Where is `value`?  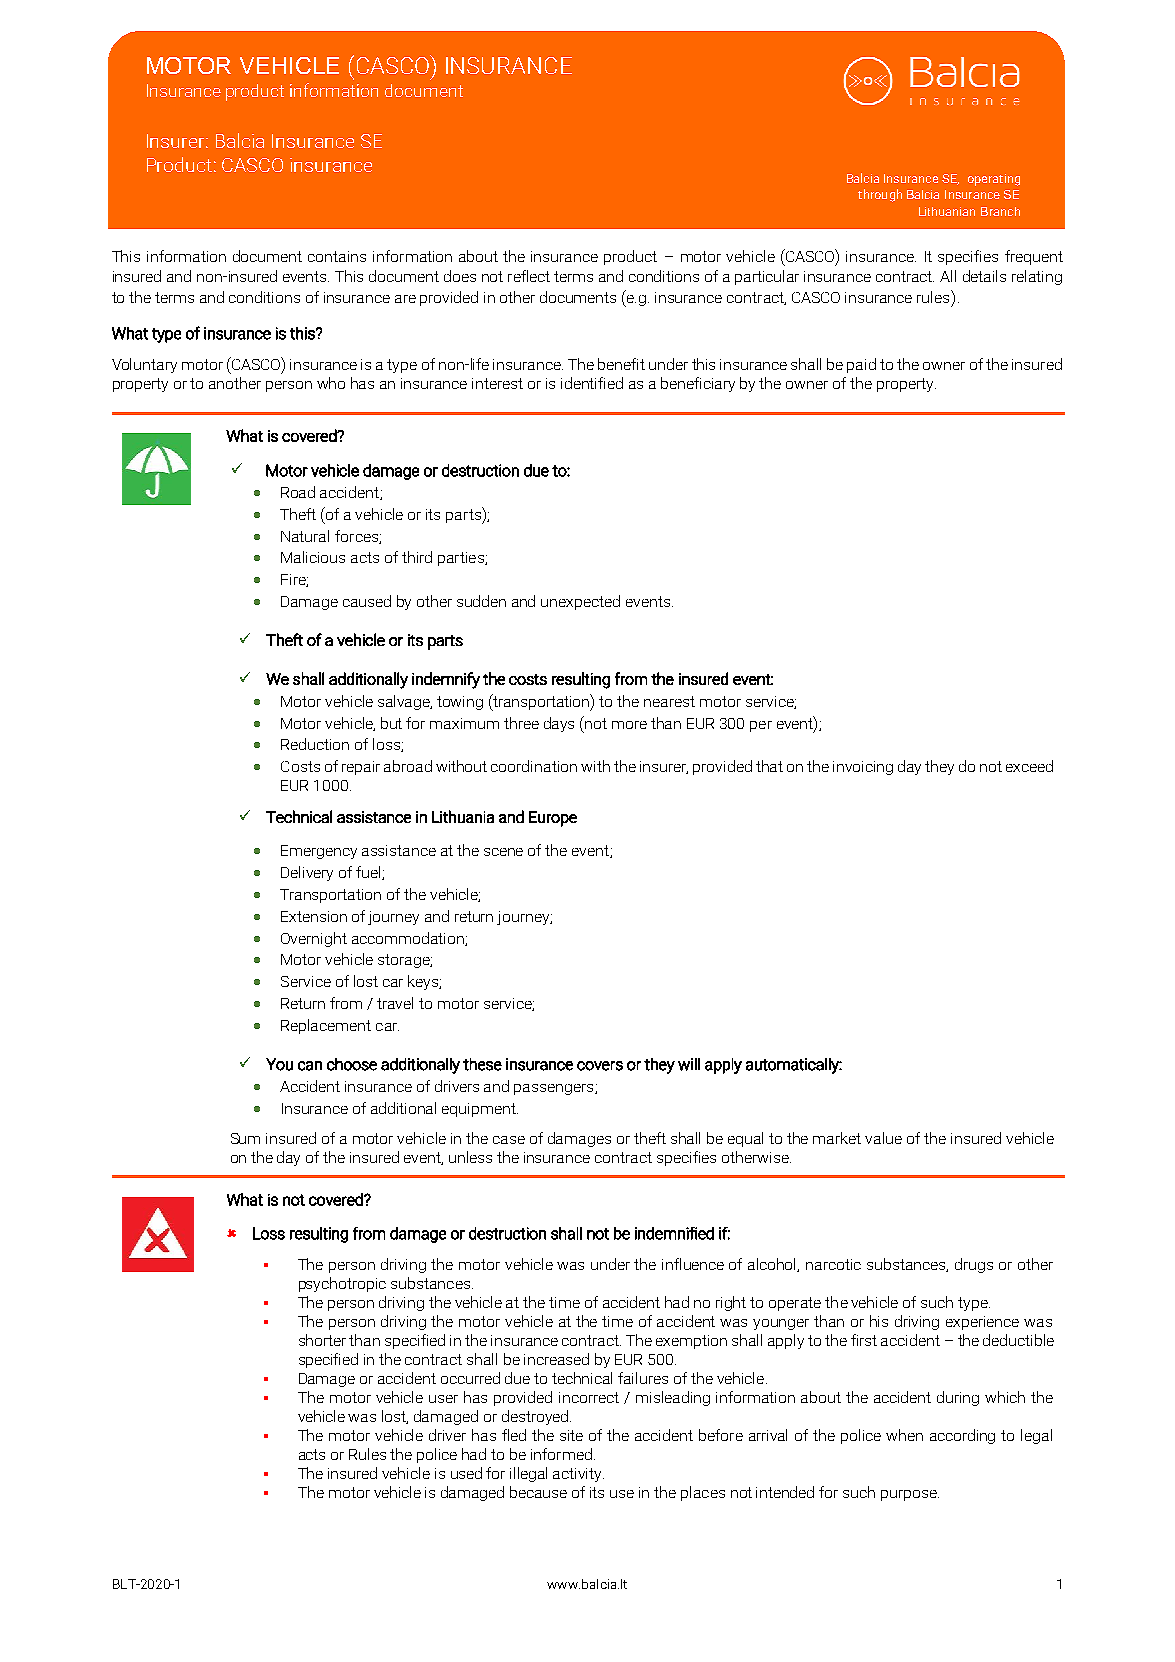 value is located at coordinates (883, 1138).
